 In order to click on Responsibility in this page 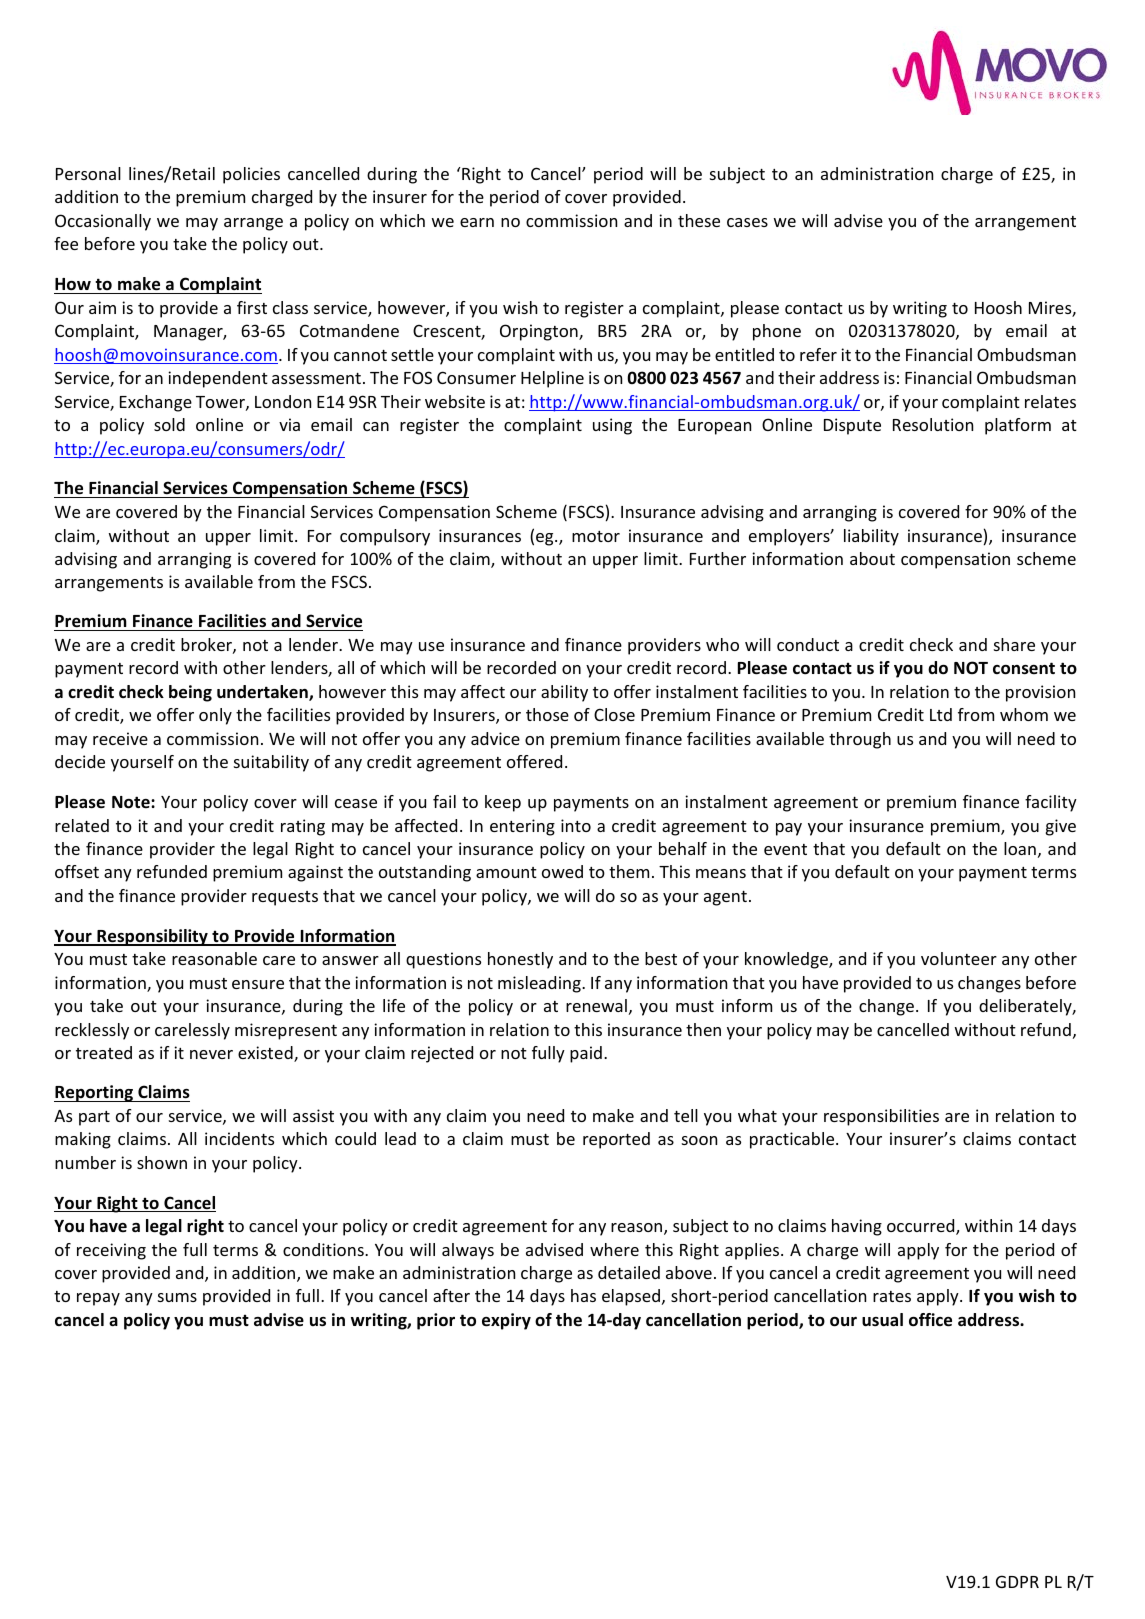, I will do `click(152, 937)`.
